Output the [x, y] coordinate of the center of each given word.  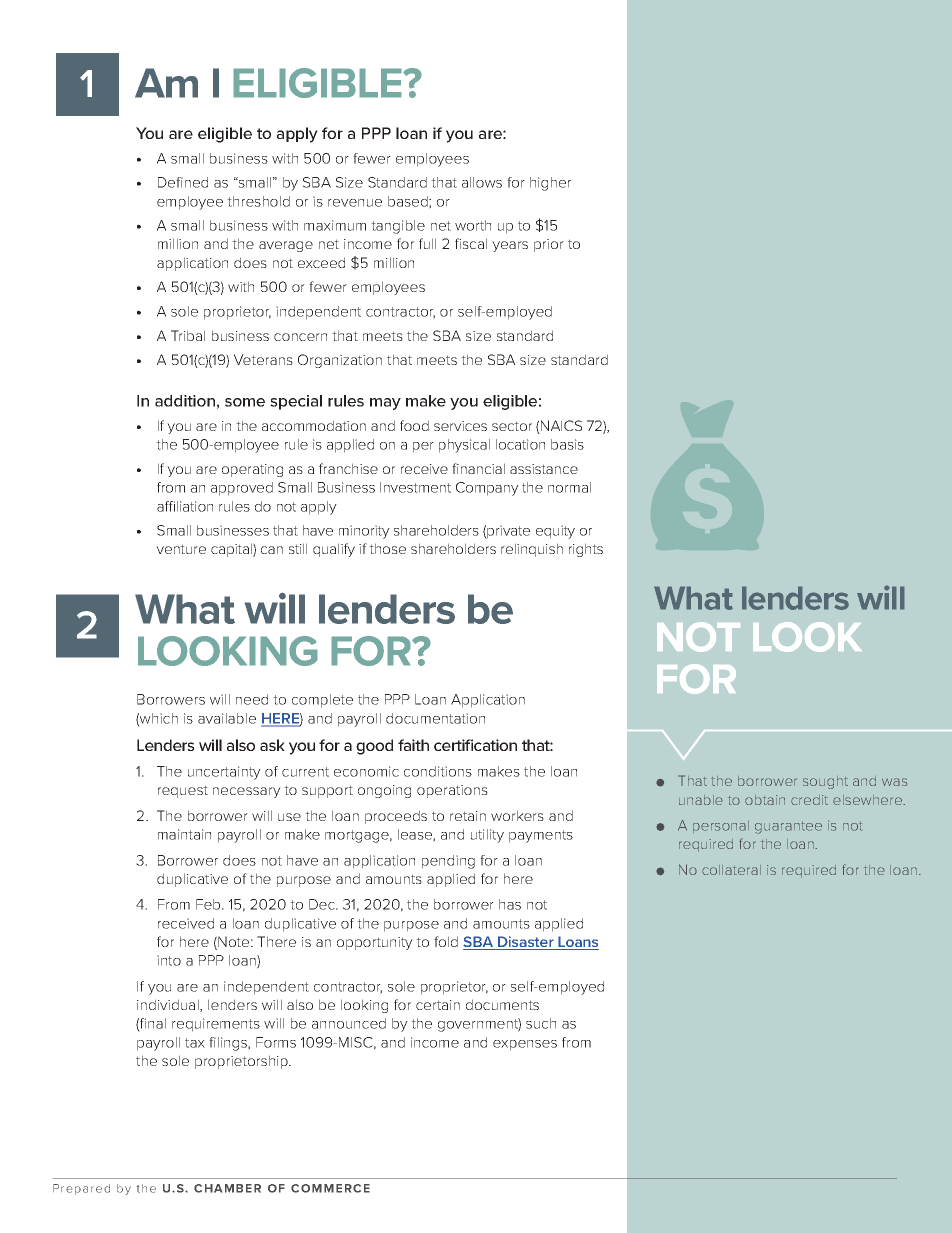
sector [512, 426]
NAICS [560, 427]
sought [825, 782]
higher [550, 184]
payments [541, 836]
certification [475, 745]
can [272, 550]
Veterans [263, 359]
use [289, 817]
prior [549, 245]
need [252, 699]
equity [555, 532]
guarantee [788, 827]
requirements [216, 1025]
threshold [258, 201]
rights [586, 550]
